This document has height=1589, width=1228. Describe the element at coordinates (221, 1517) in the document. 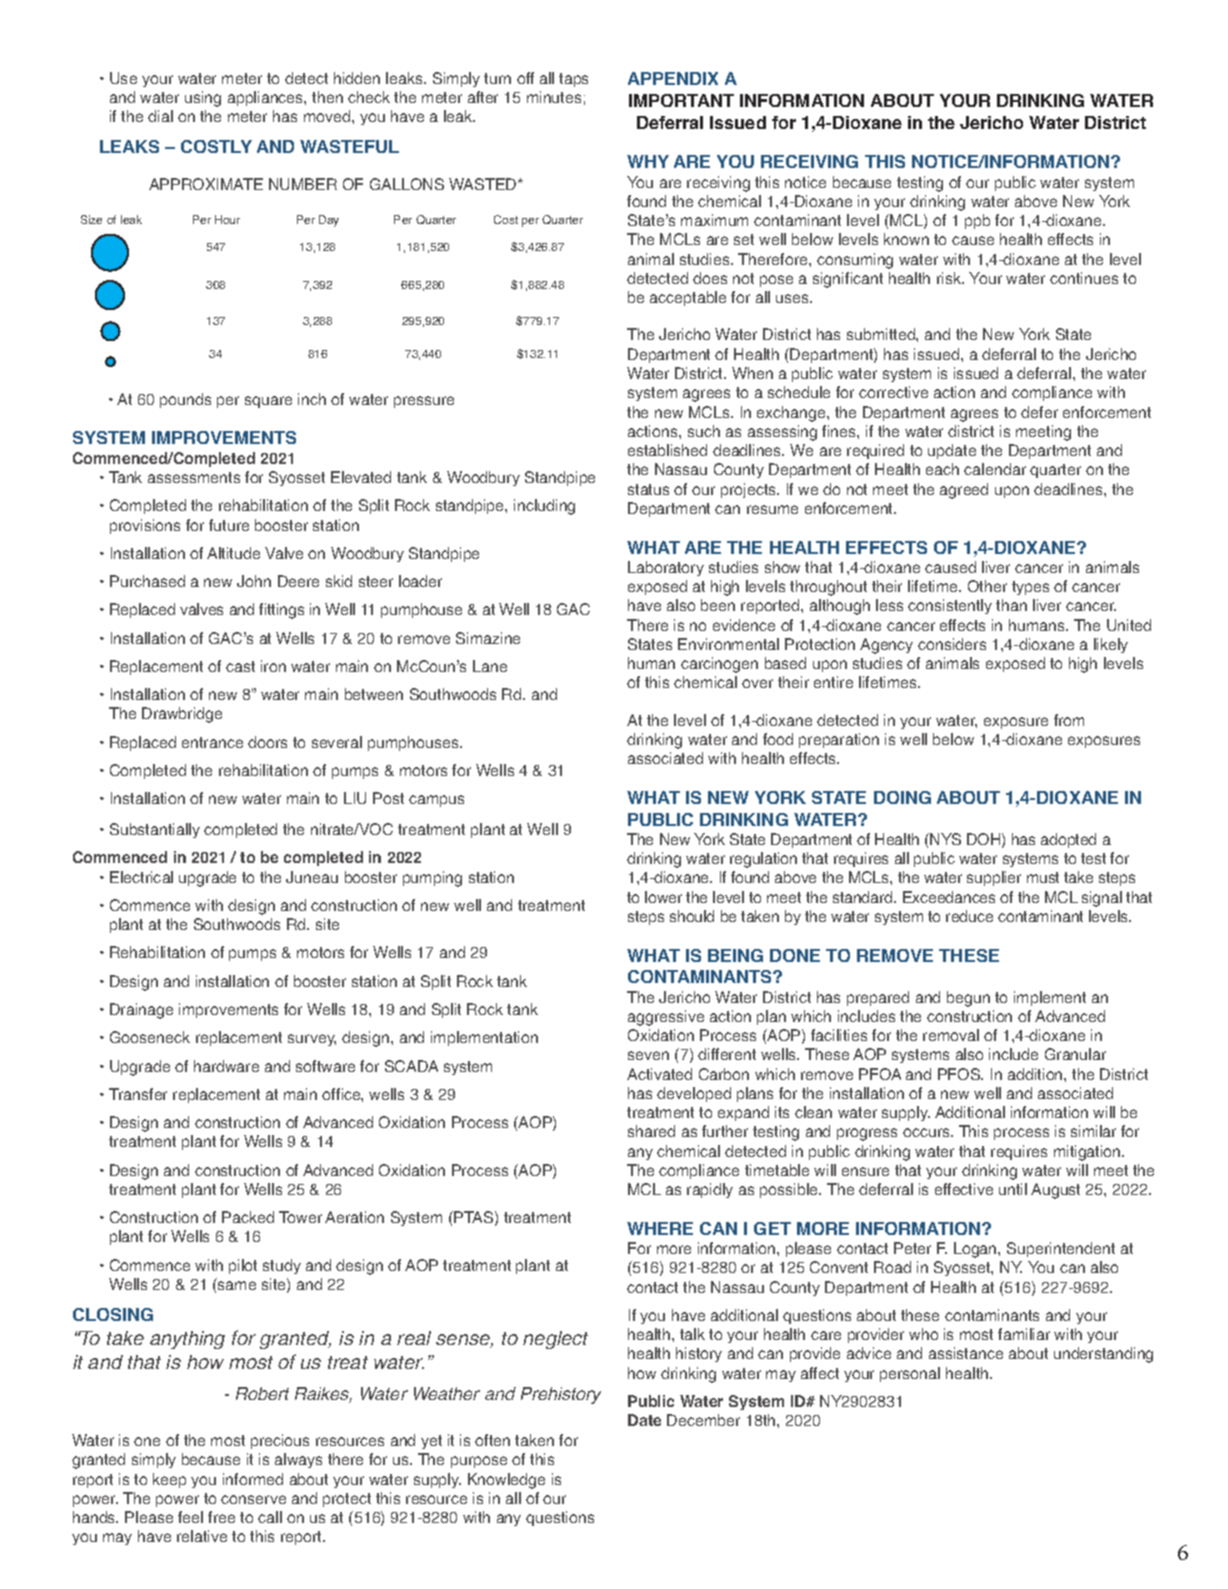

I see `free` at that location.
